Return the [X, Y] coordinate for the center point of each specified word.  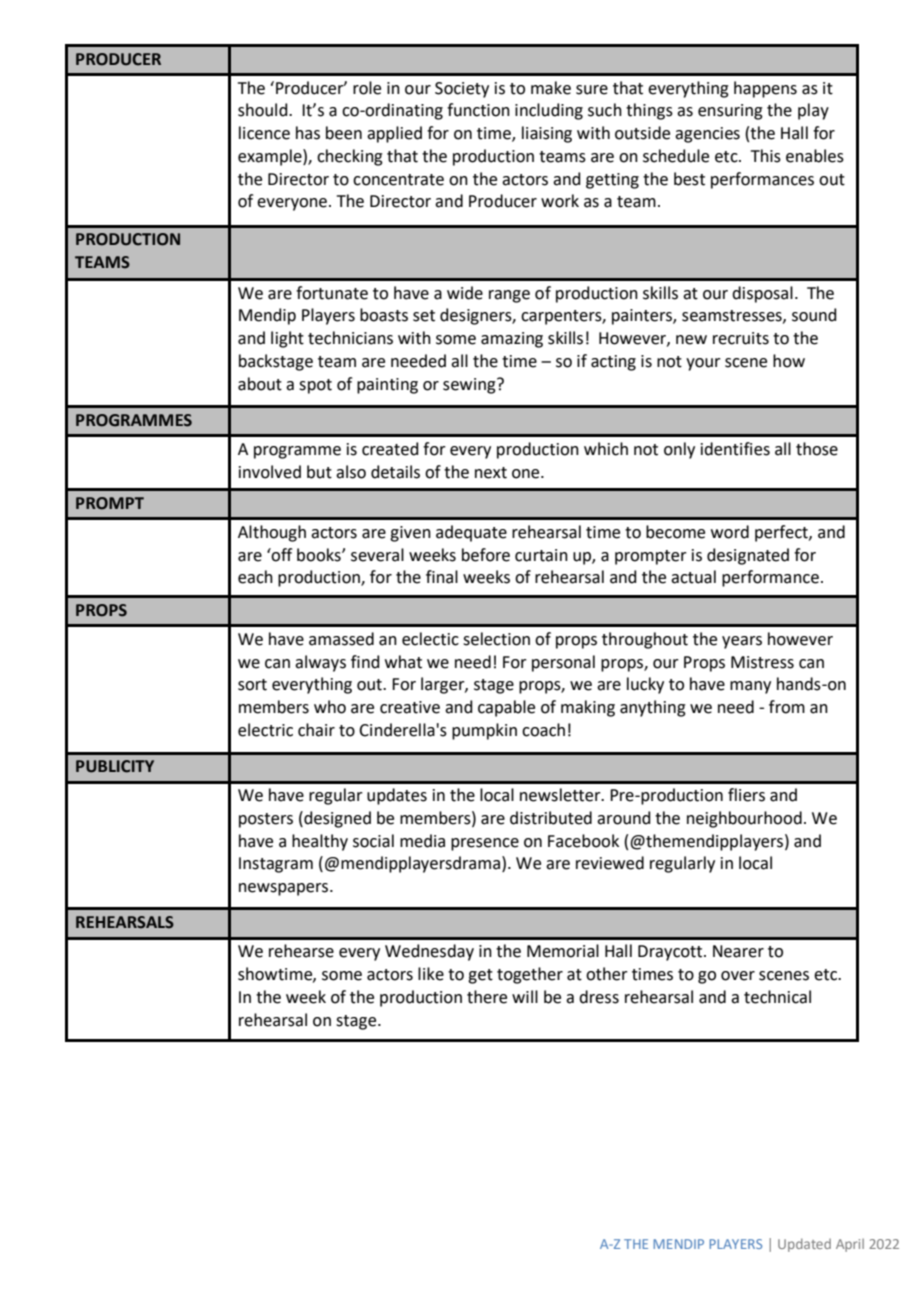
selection [496, 639]
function [478, 110]
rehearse [301, 951]
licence [264, 133]
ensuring [730, 112]
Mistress [762, 662]
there [487, 997]
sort [252, 685]
